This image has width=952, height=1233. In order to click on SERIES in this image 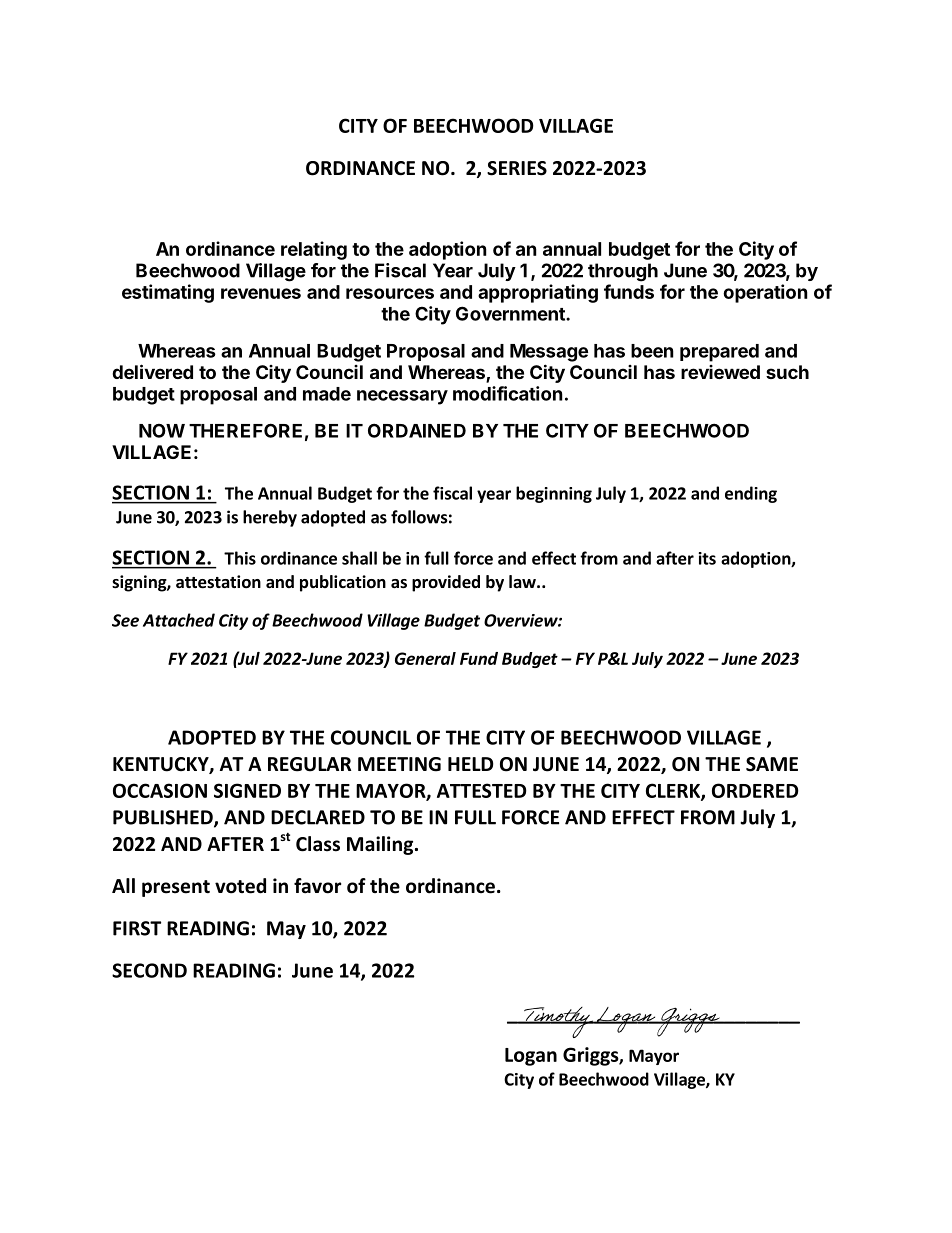, I will do `click(517, 168)`.
